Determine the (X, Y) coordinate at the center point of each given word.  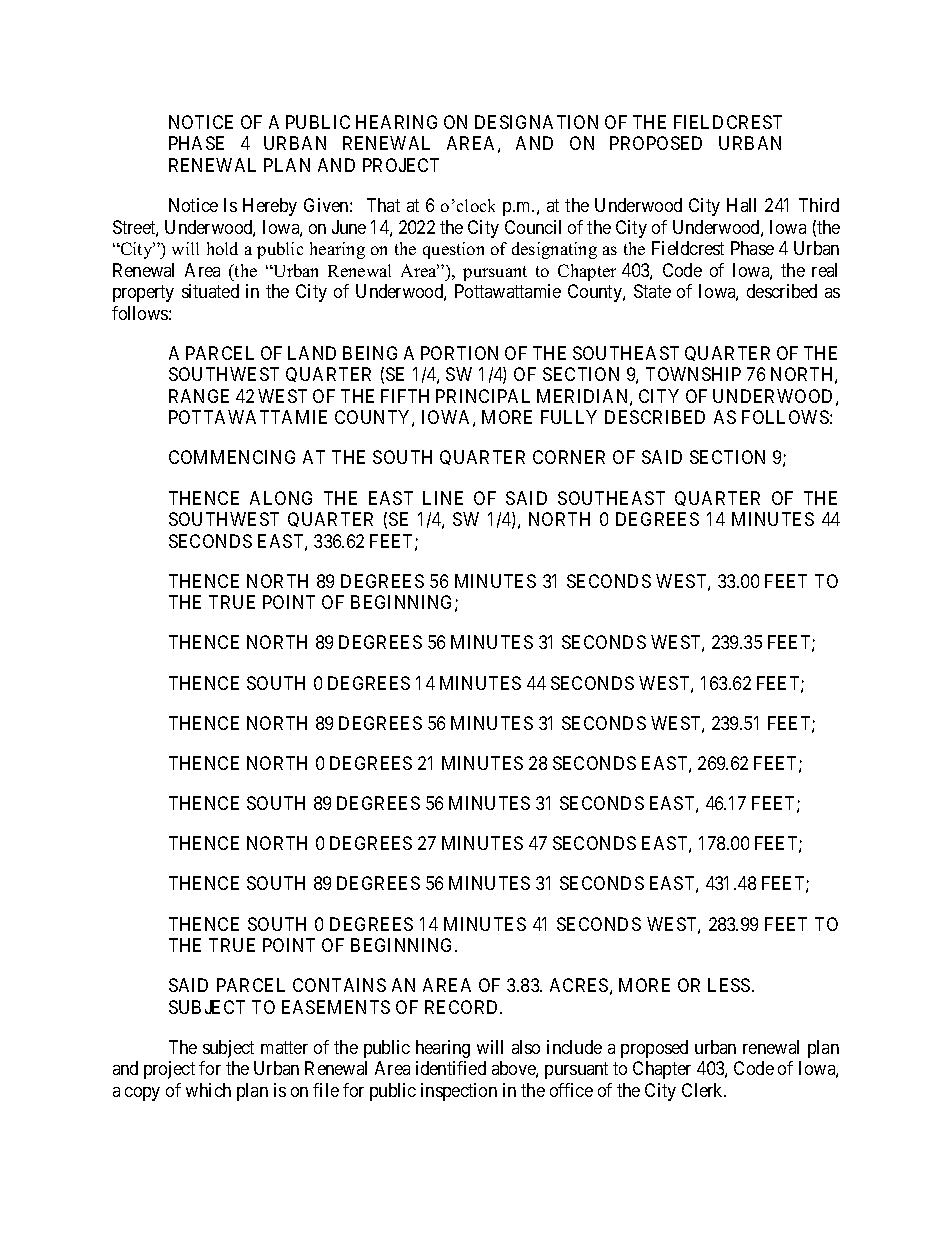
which (208, 1090)
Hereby (270, 207)
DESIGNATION (536, 122)
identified (451, 1068)
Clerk (704, 1090)
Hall (741, 205)
